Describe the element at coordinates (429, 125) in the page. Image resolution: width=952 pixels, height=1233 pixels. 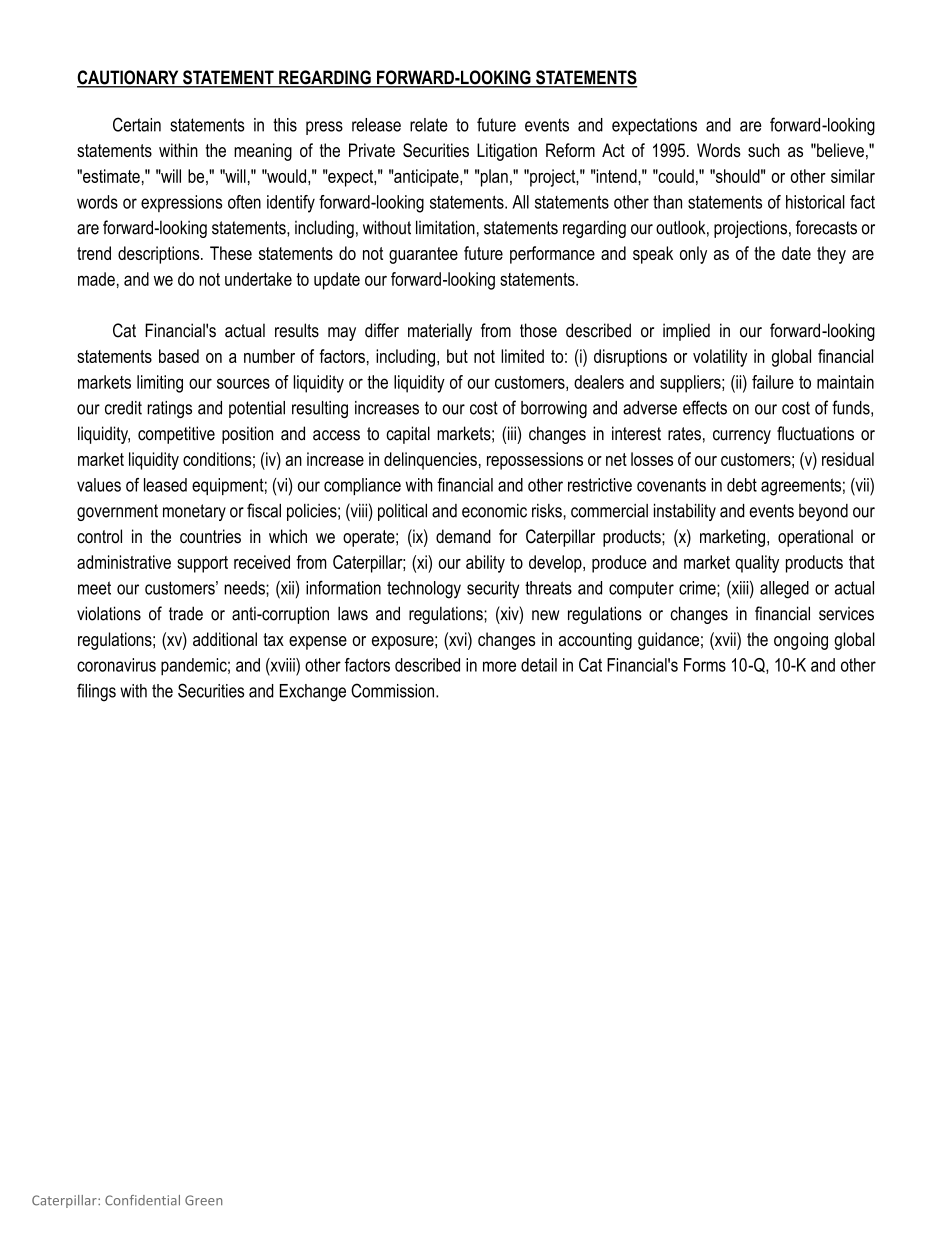
I see `relate` at that location.
